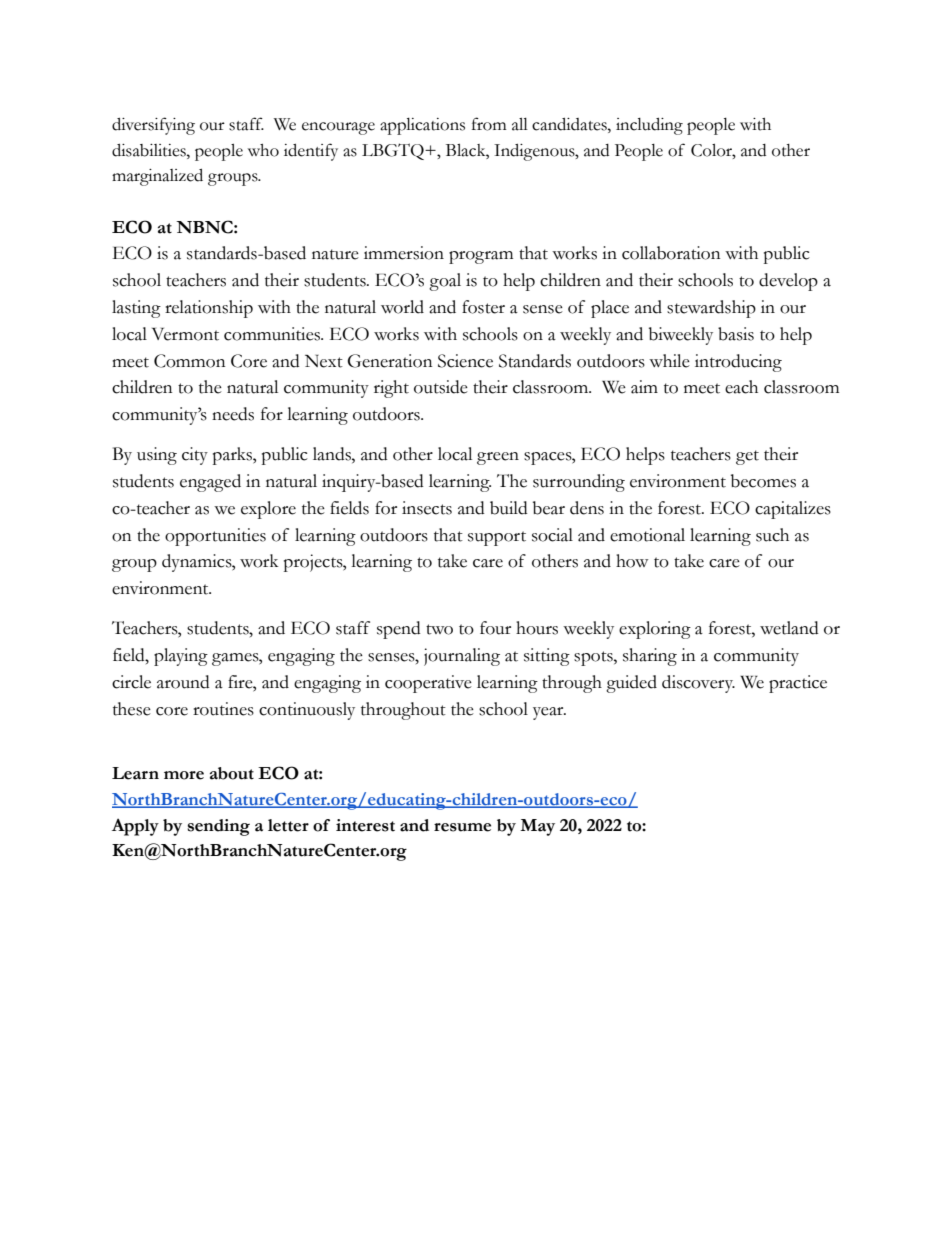 This screenshot has height=1233, width=952. Describe the element at coordinates (489, 124) in the screenshot. I see `from` at that location.
